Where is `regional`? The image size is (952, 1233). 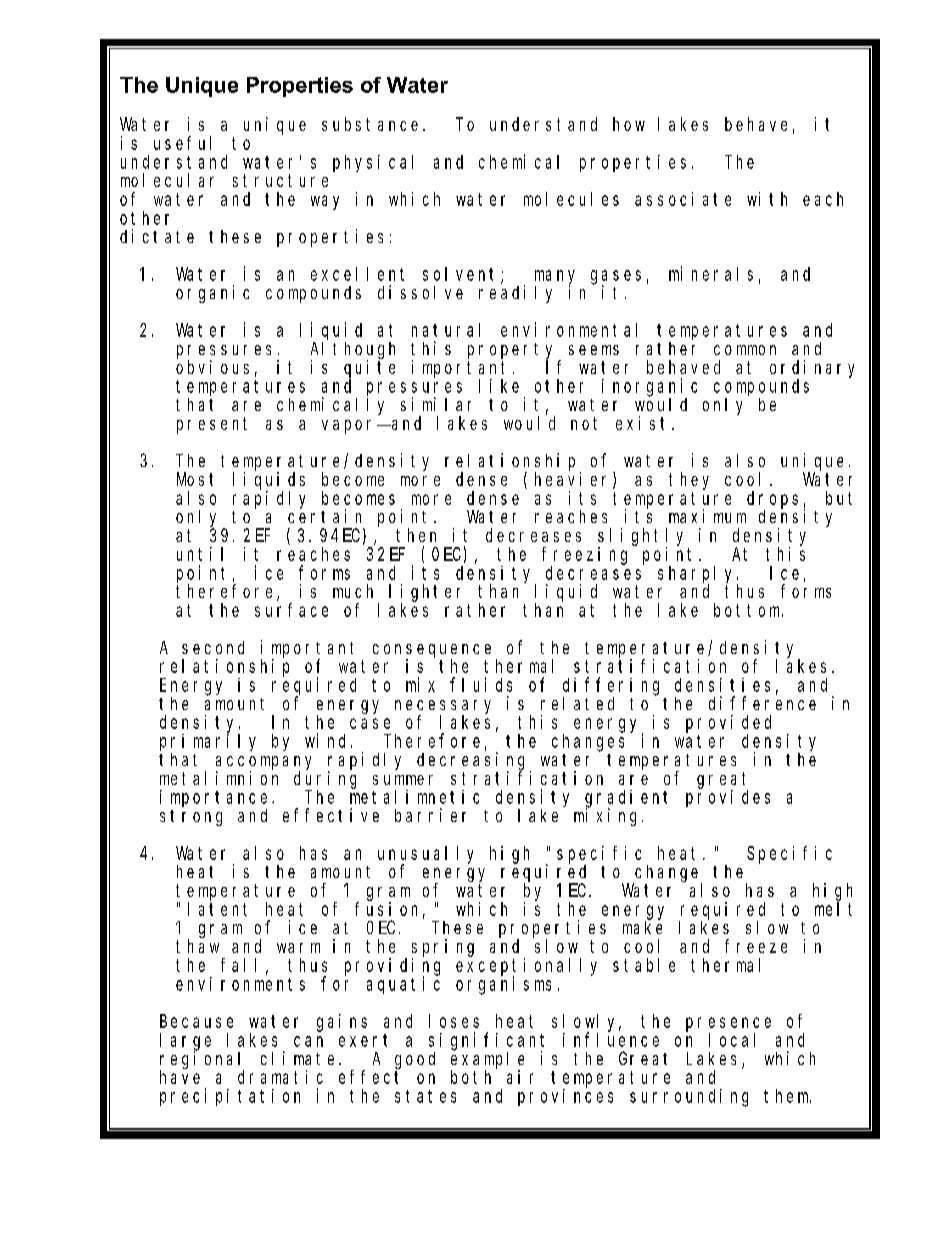 regional is located at coordinates (202, 1060).
